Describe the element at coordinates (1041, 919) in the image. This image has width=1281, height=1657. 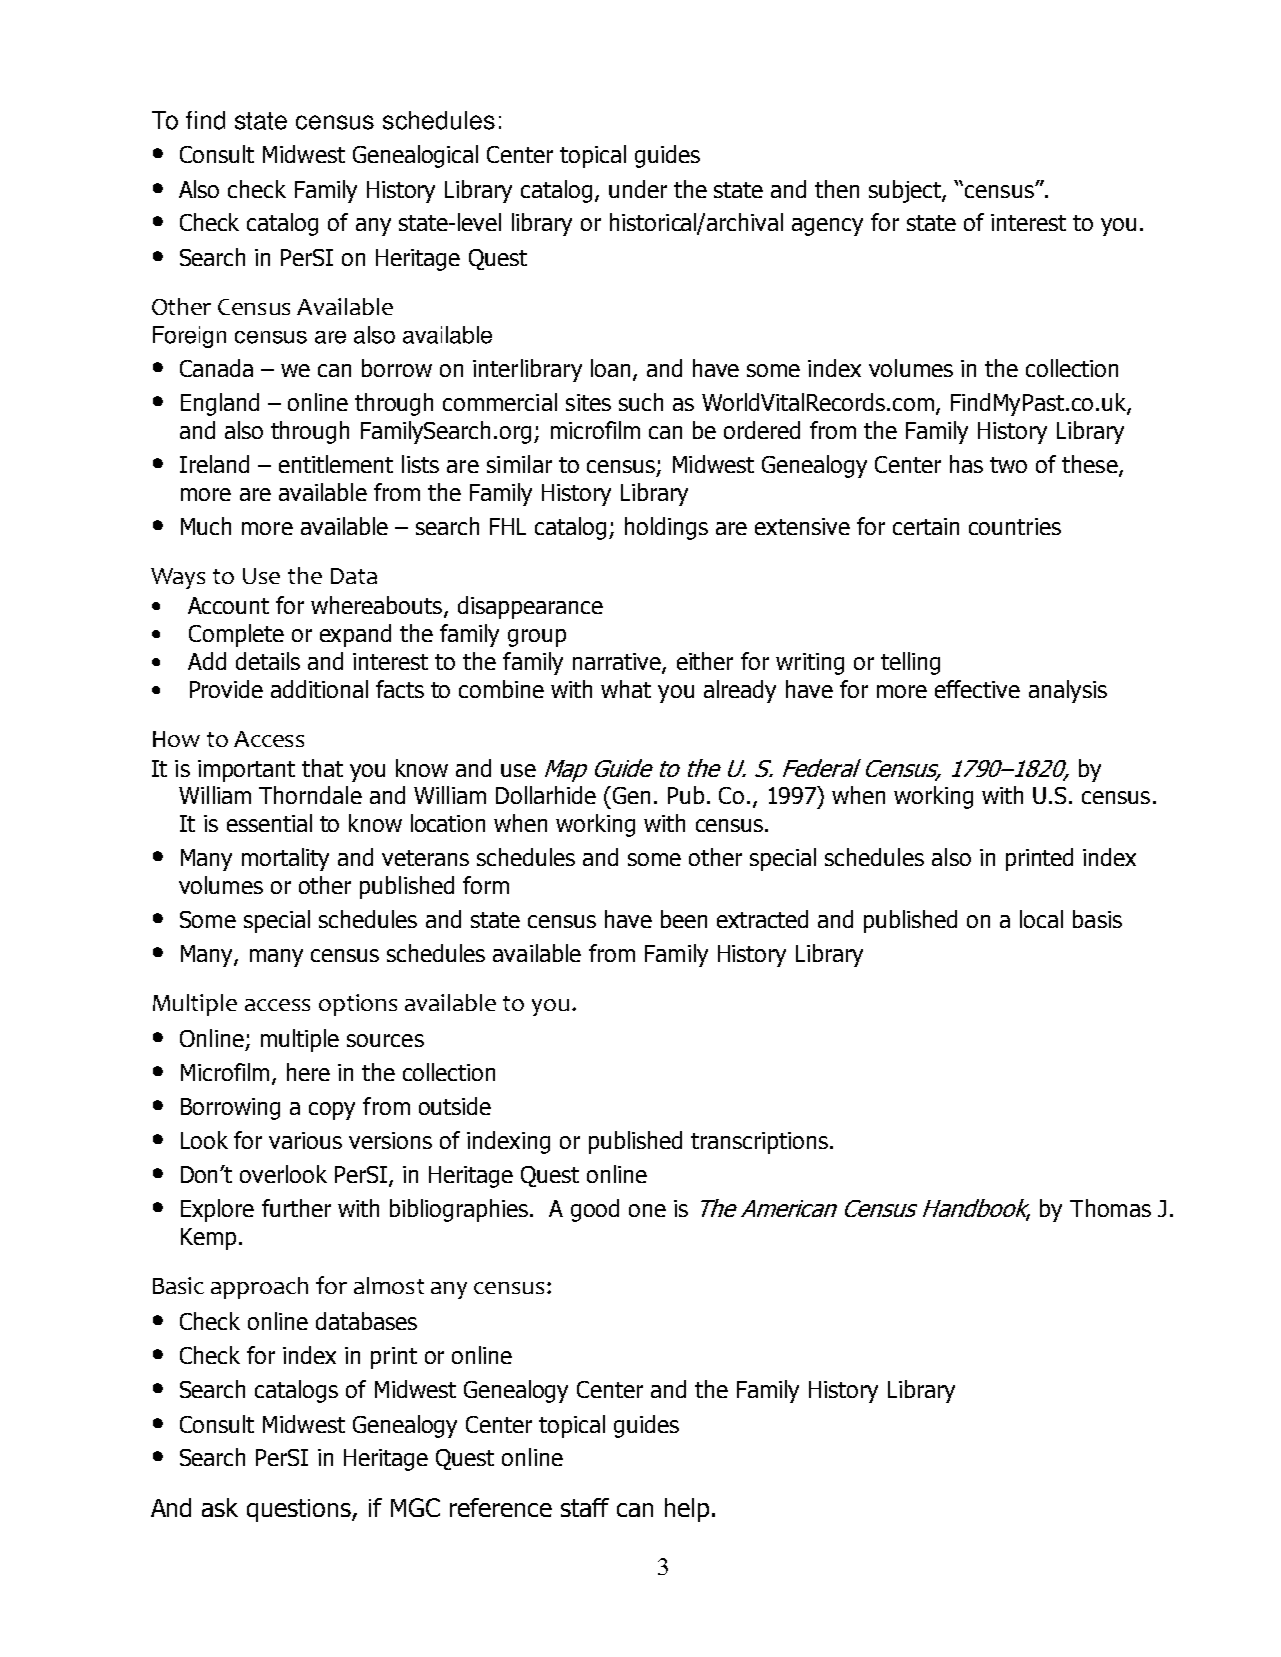
I see `local` at that location.
